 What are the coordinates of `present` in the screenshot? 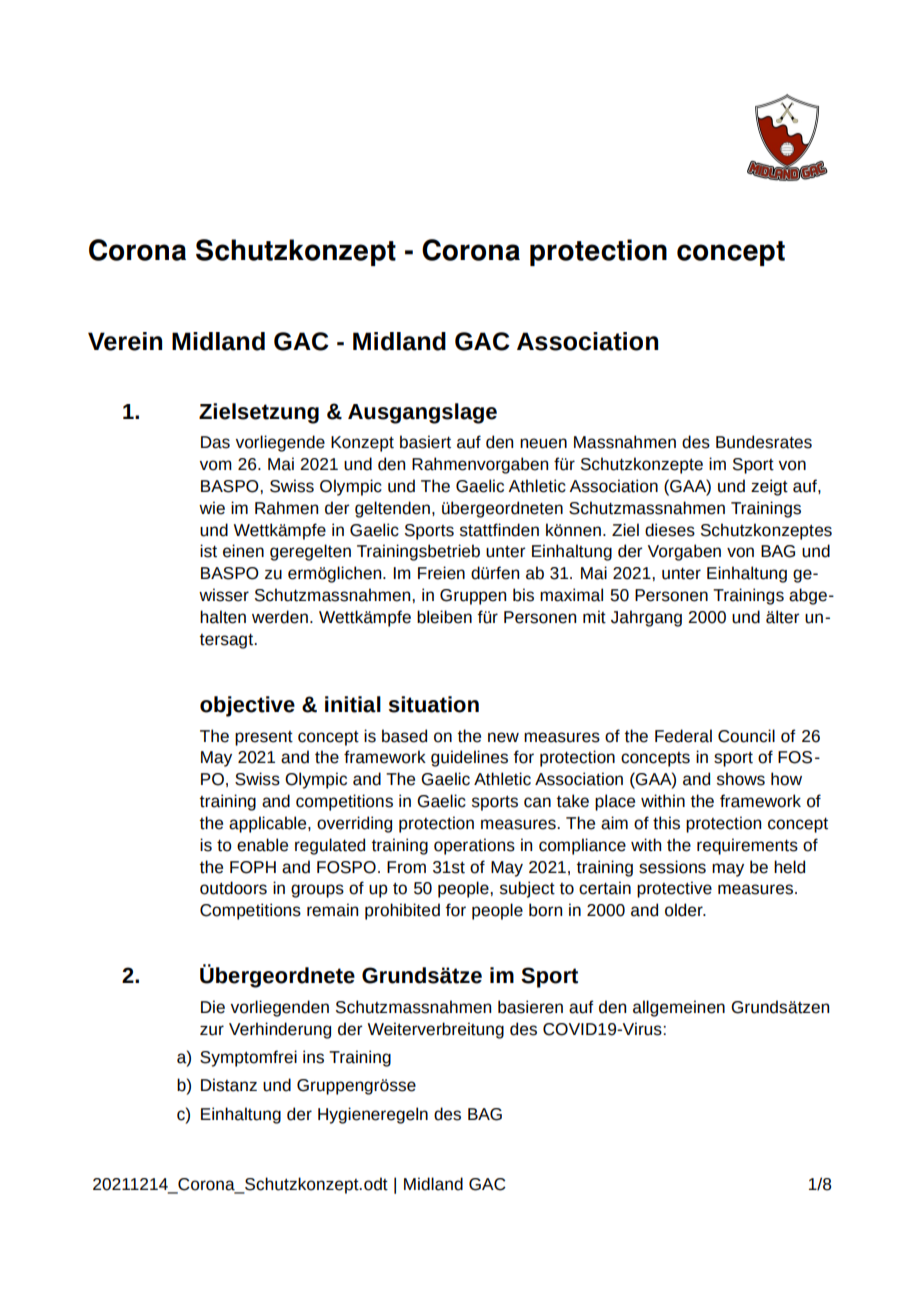 It's located at (264, 738).
